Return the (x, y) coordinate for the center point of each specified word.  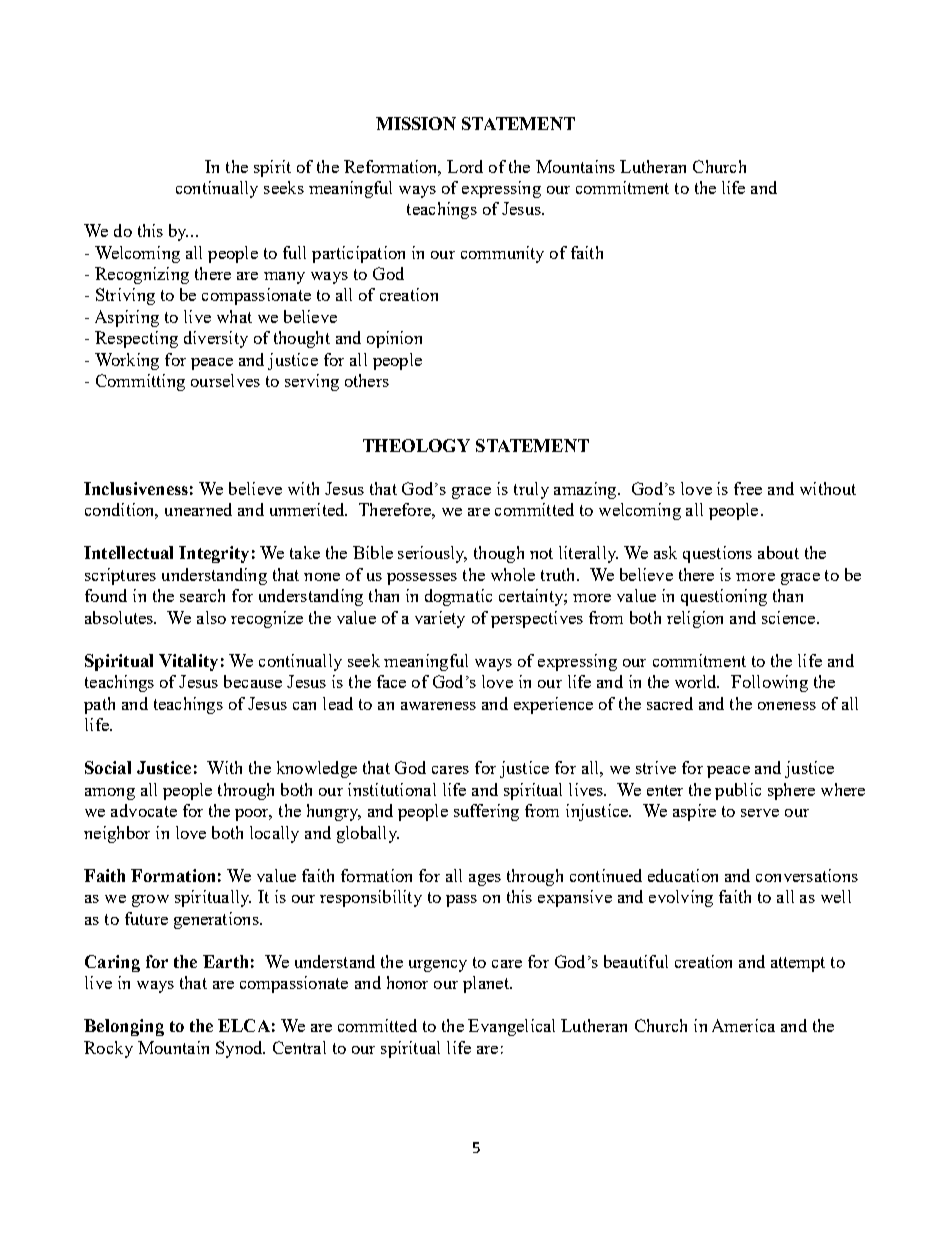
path (99, 705)
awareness (438, 706)
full (294, 252)
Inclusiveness (136, 488)
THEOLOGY (416, 445)
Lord (465, 166)
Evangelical (511, 1027)
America (743, 1025)
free (748, 488)
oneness (787, 706)
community (502, 254)
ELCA (244, 1025)
